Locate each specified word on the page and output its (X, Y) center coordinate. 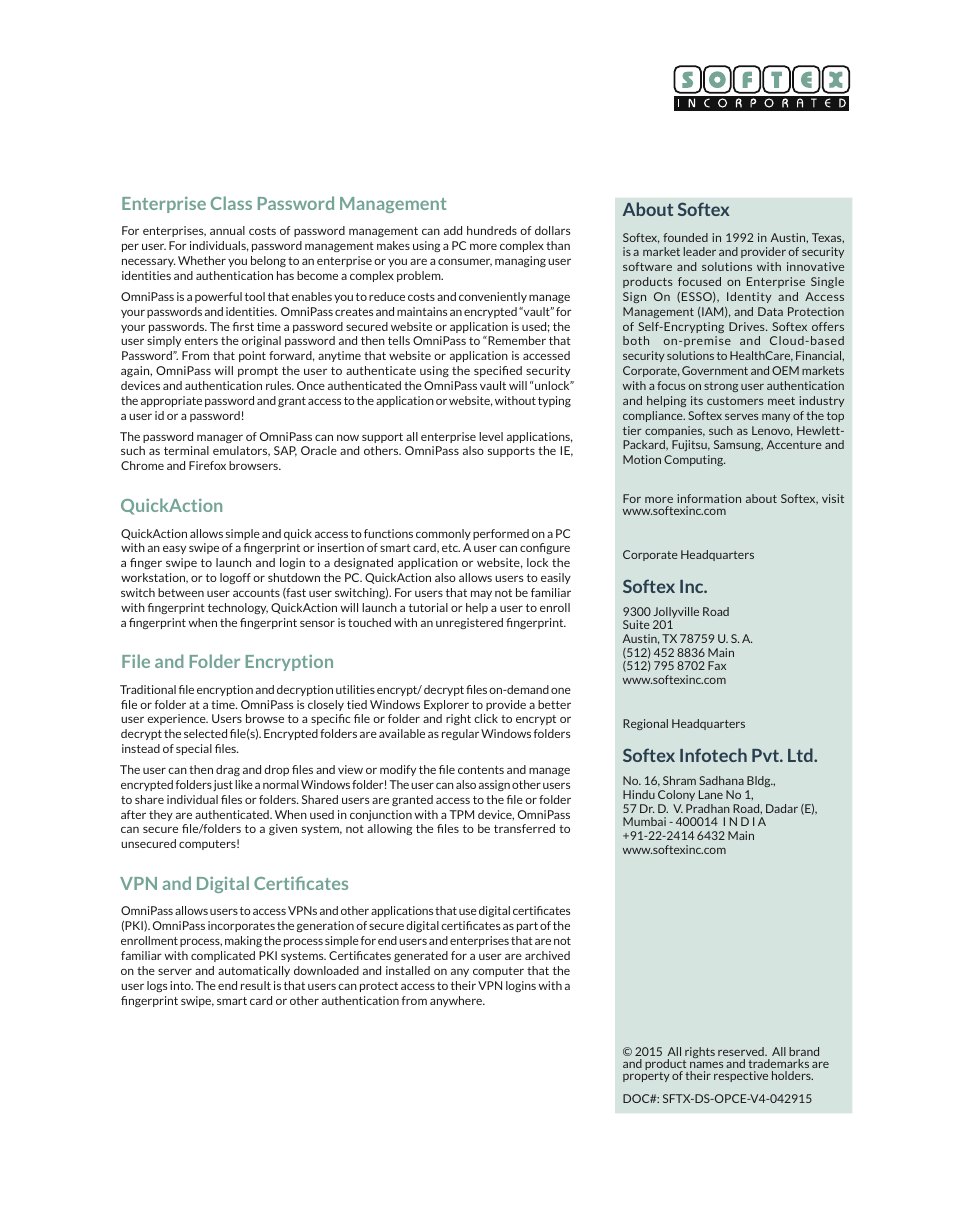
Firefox (207, 465)
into (181, 985)
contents (481, 770)
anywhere (457, 1001)
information (709, 498)
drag (228, 770)
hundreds (492, 230)
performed (501, 534)
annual (227, 230)
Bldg (760, 781)
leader (700, 251)
